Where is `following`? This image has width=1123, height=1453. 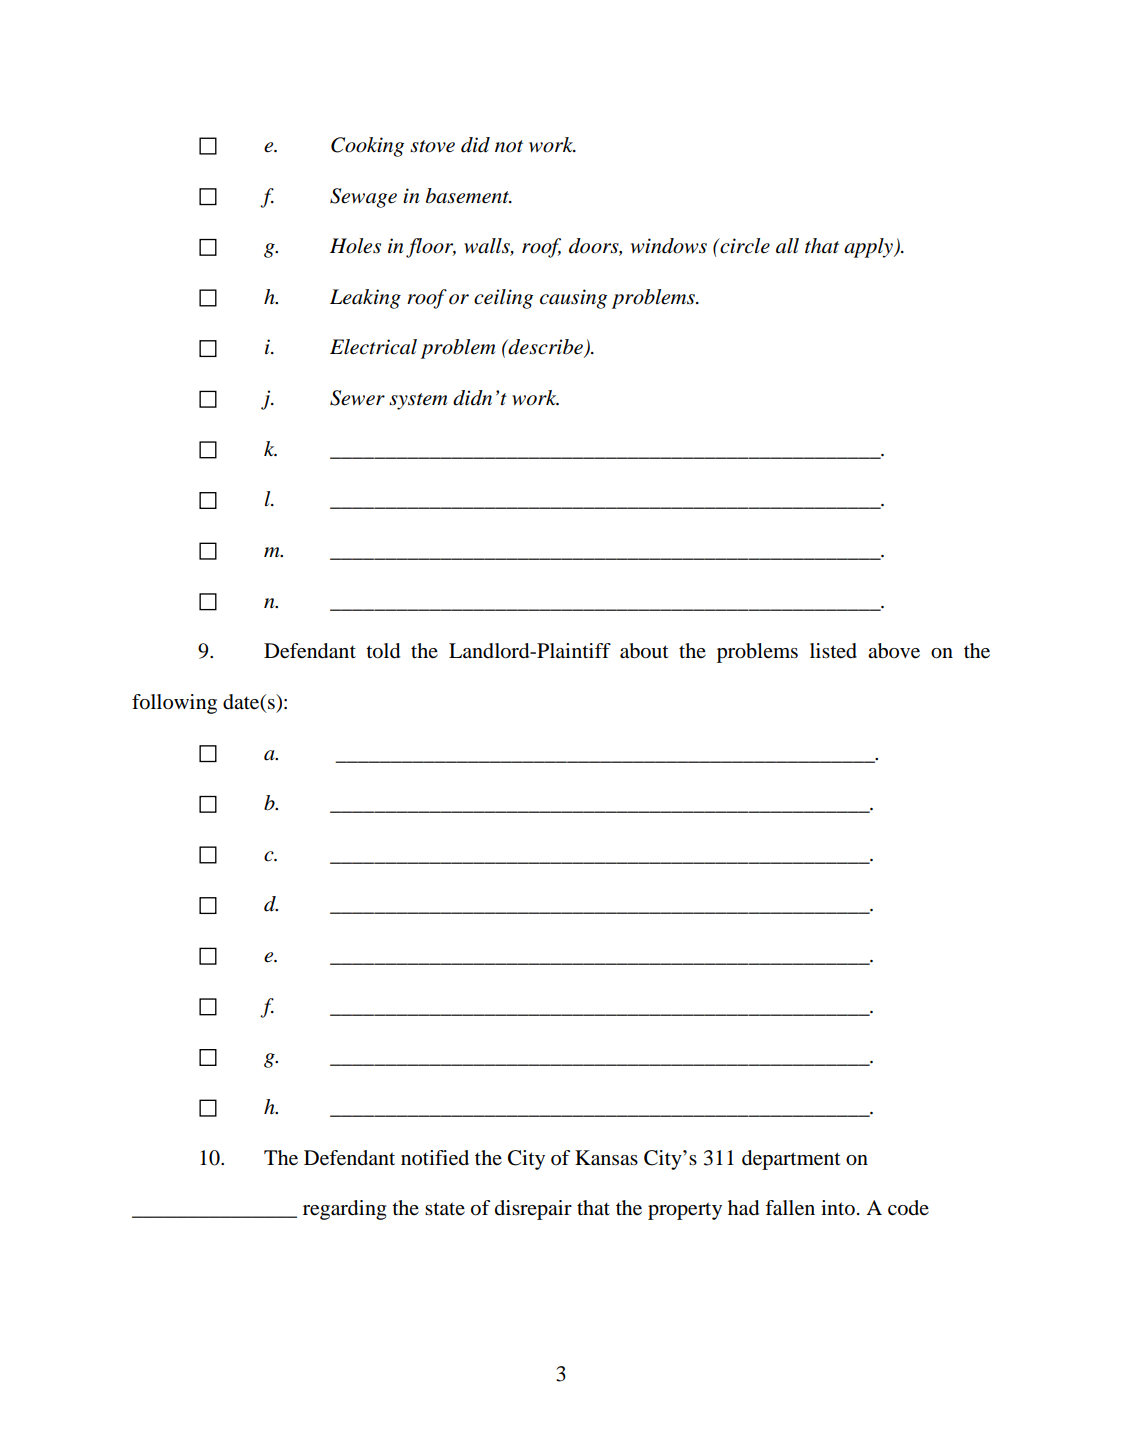
following is located at coordinates (174, 704).
